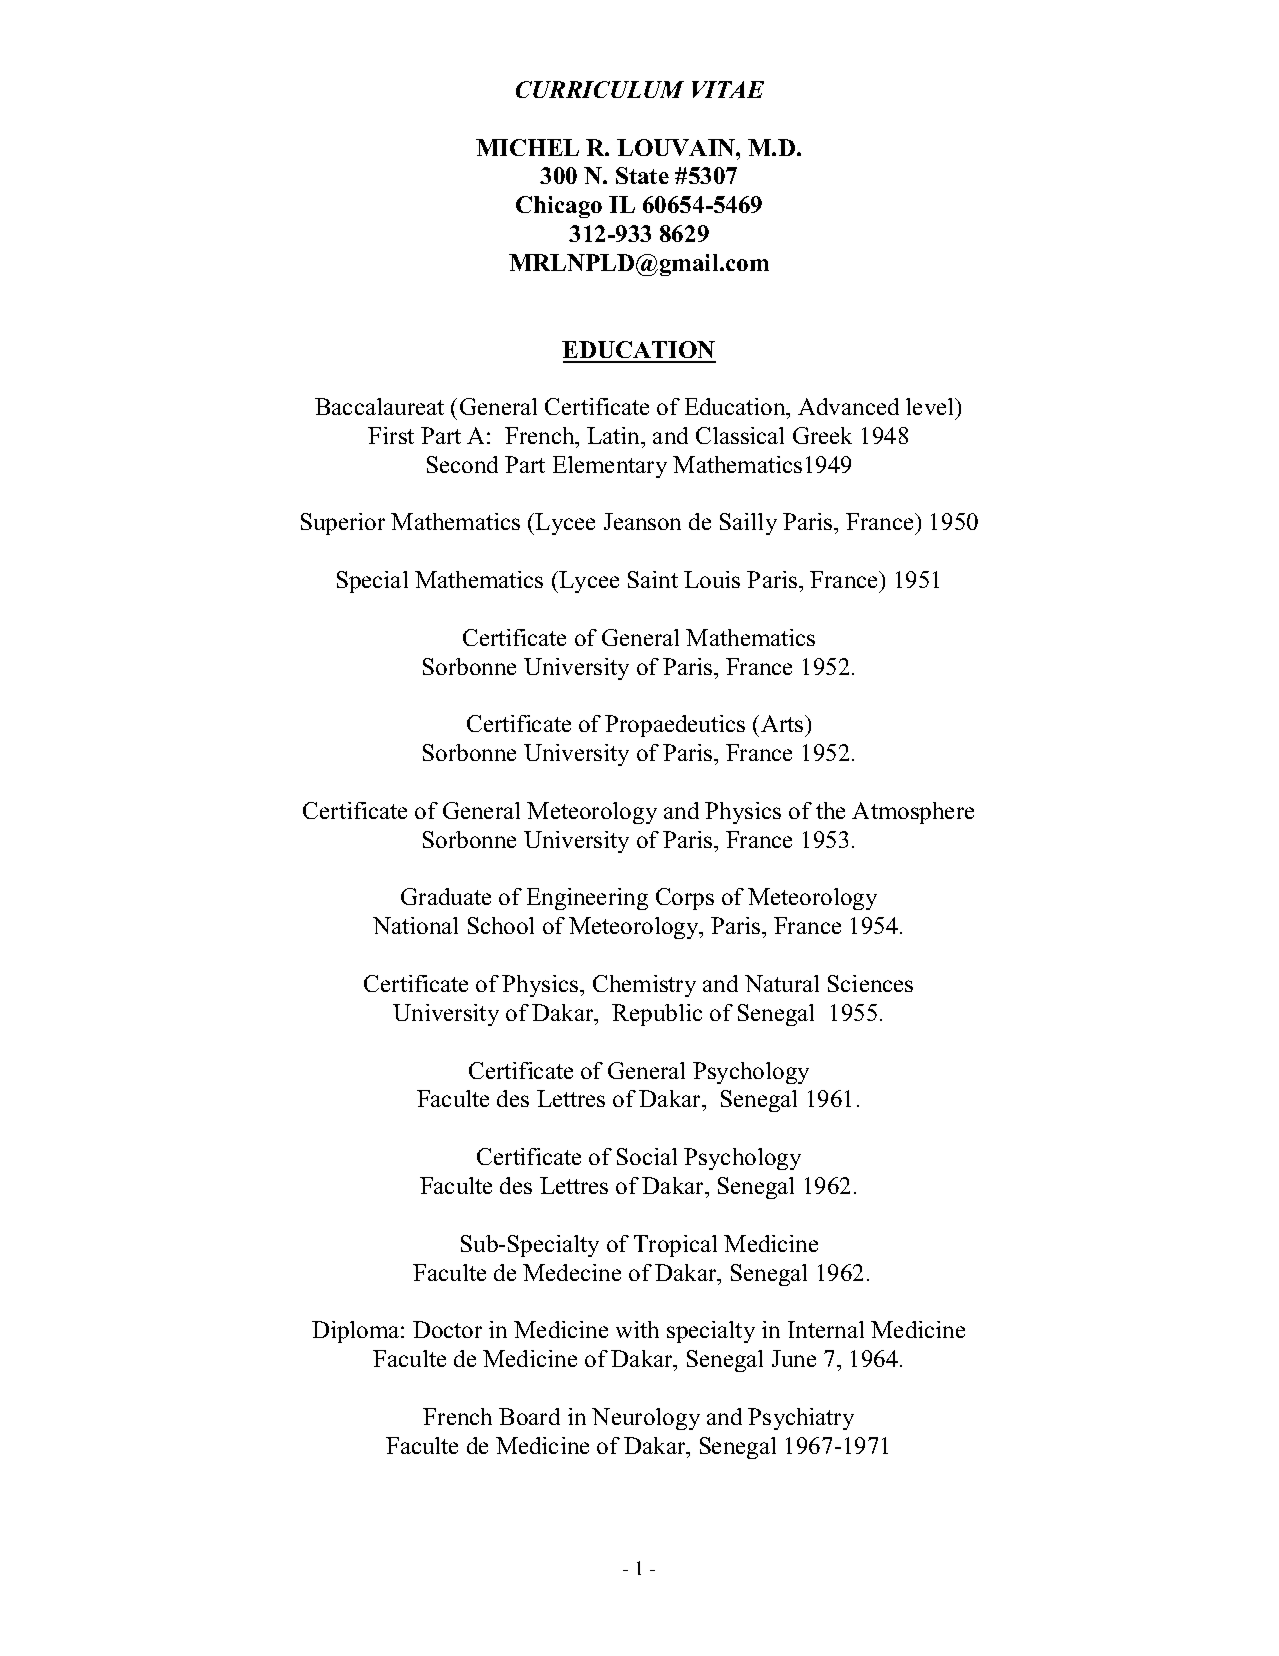 This page has width=1279, height=1656. I want to click on Doctor, so click(447, 1329).
